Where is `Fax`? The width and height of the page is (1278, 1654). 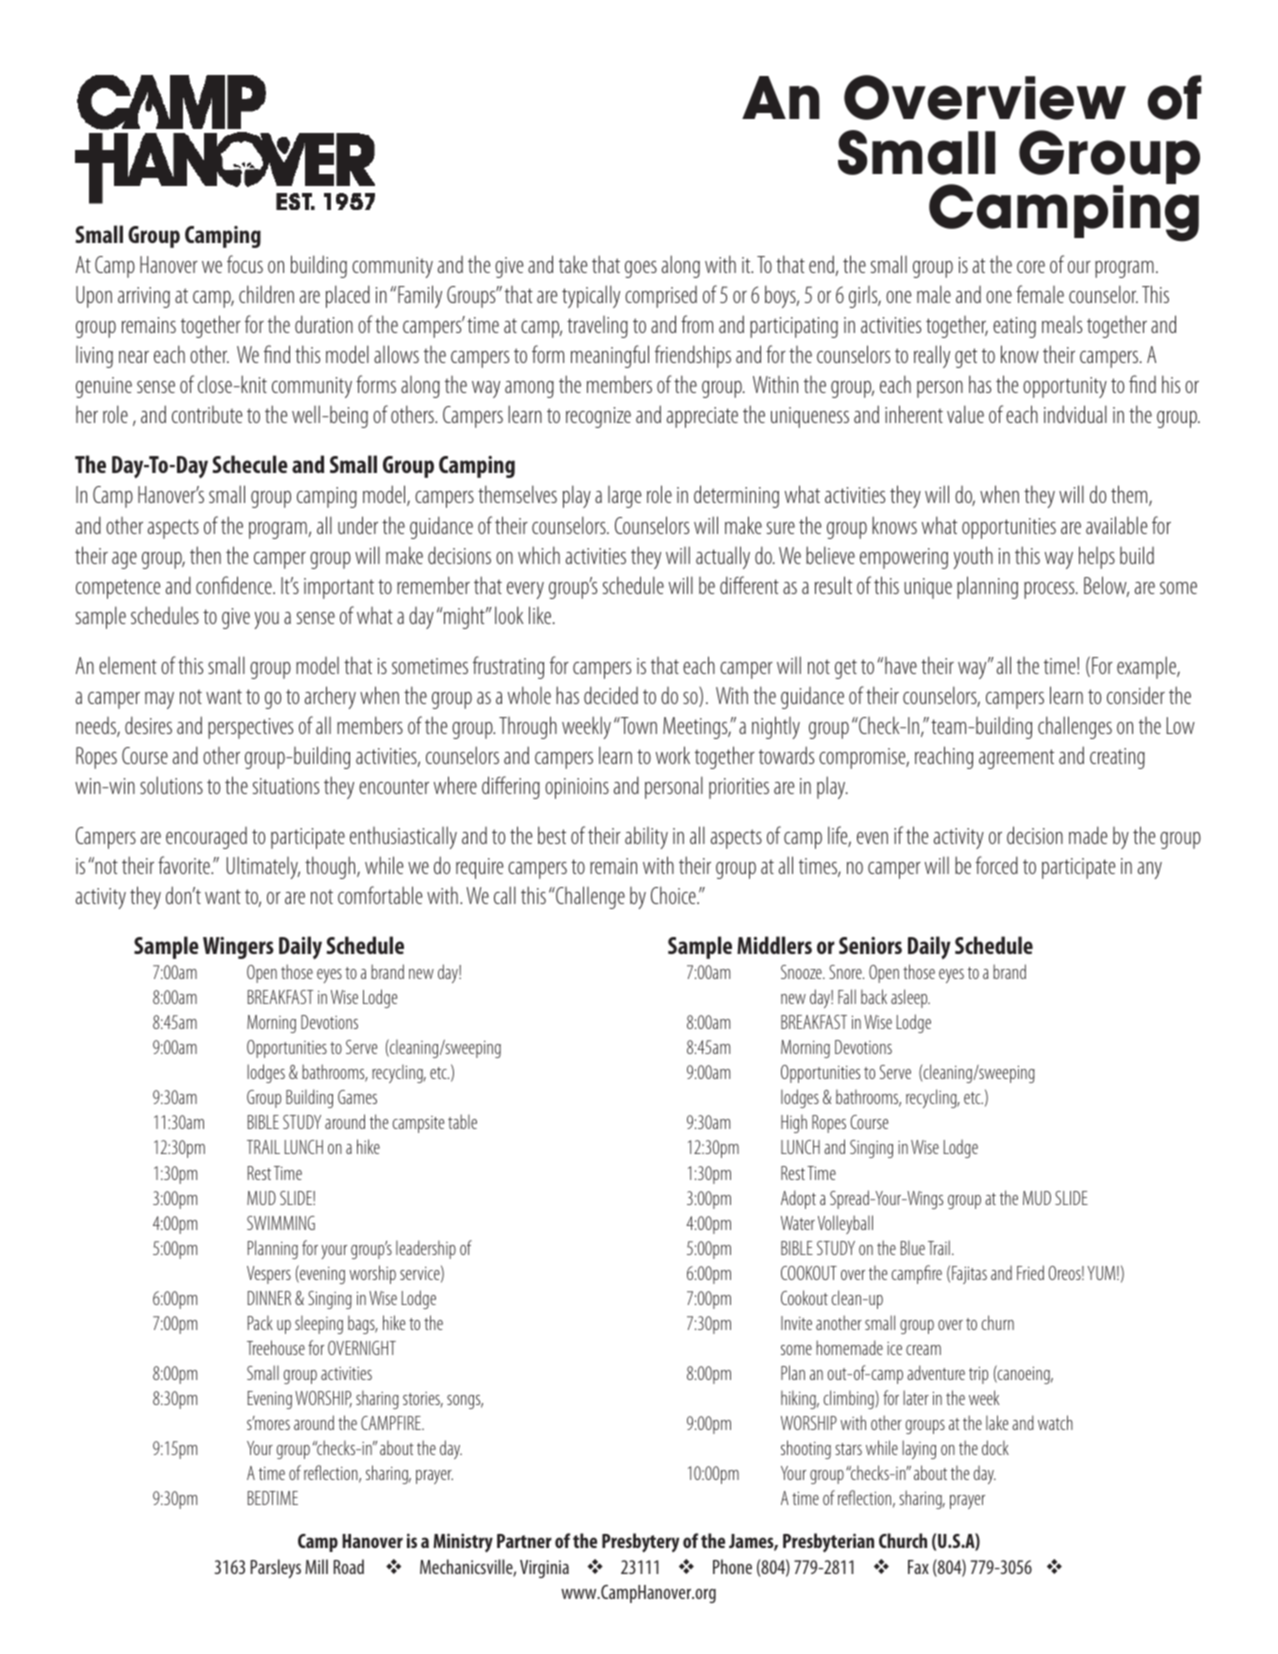
Fax is located at coordinates (918, 1567).
